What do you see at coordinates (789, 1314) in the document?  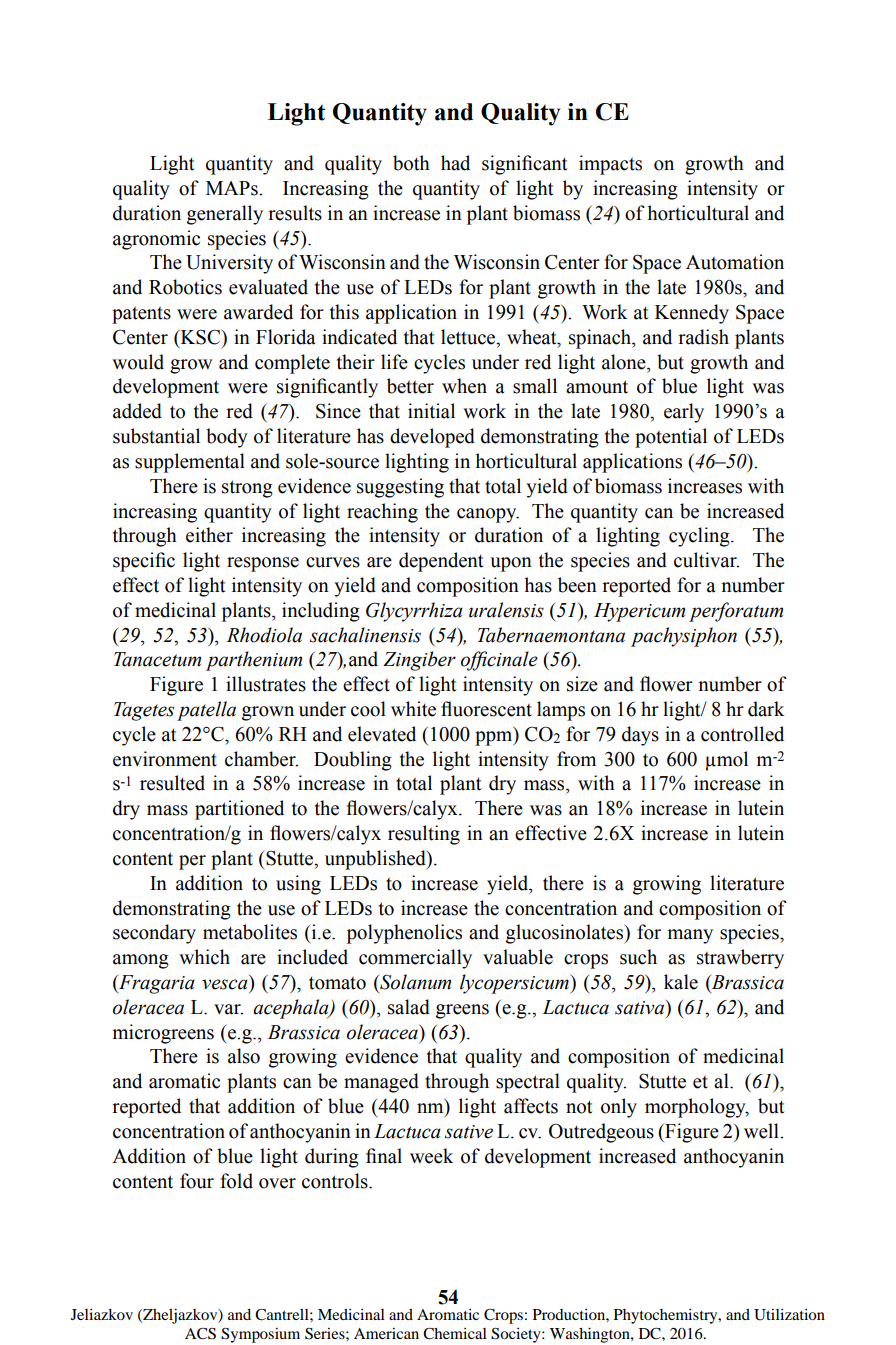 I see `Utilization` at bounding box center [789, 1314].
